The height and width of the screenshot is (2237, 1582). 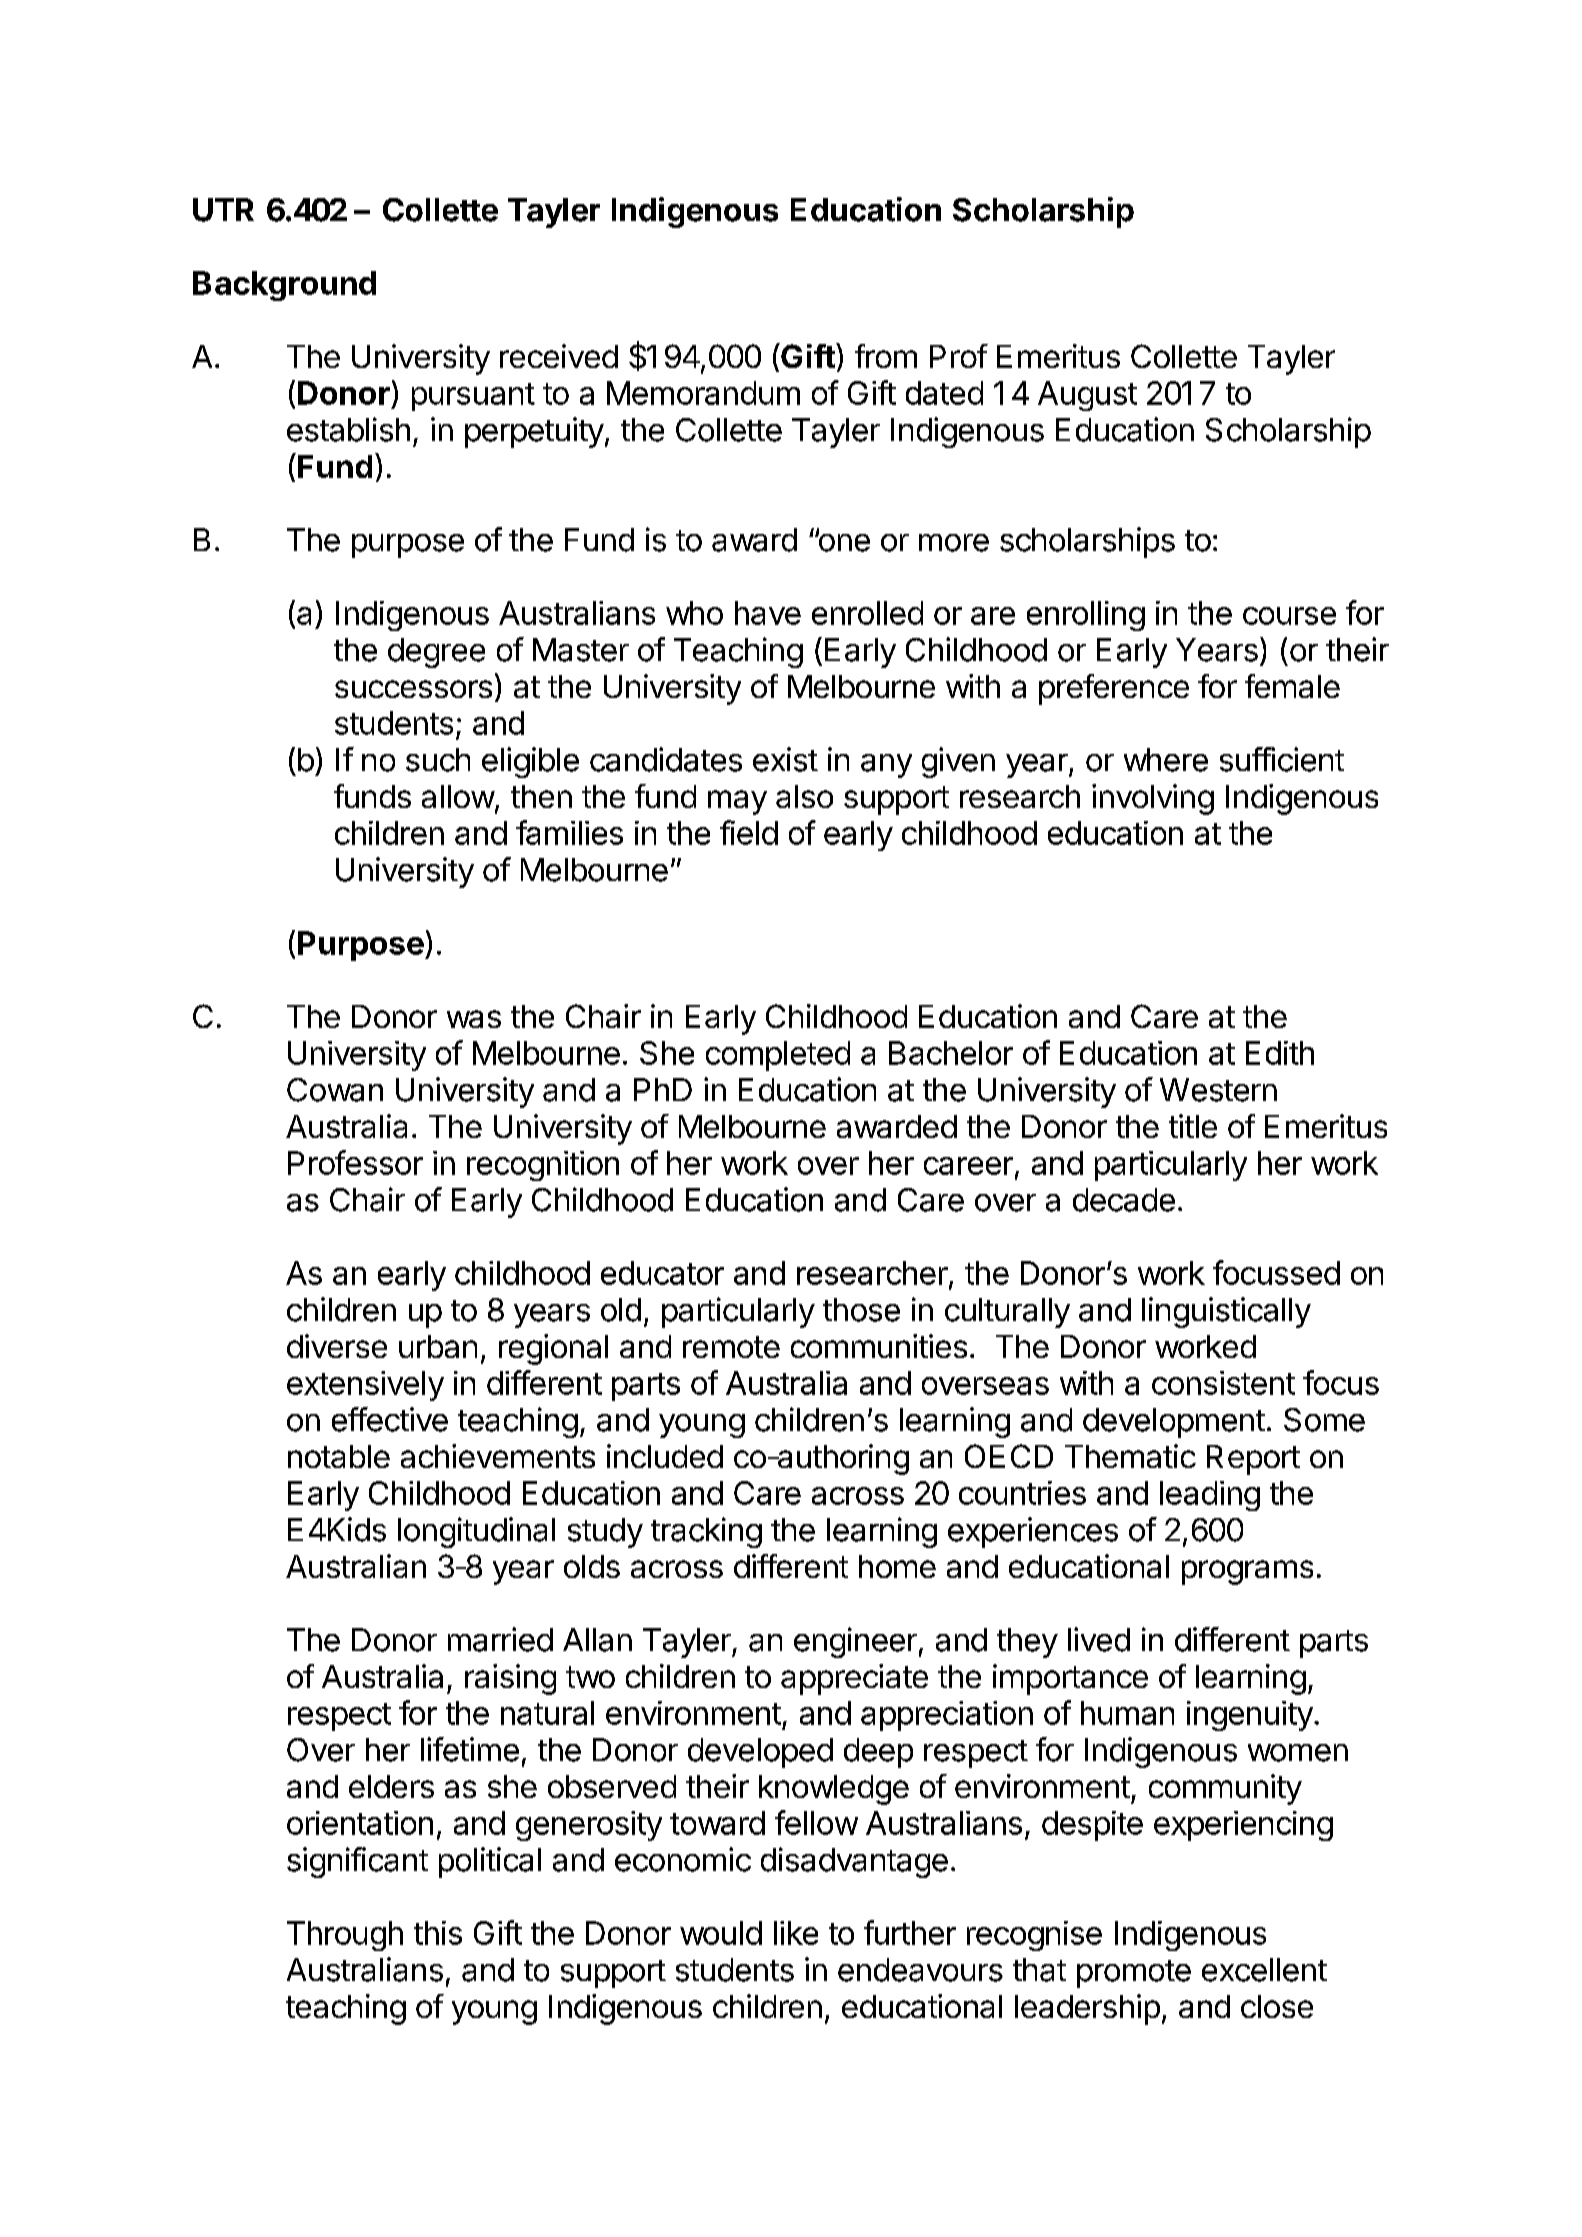 What do you see at coordinates (284, 286) in the screenshot?
I see `Background` at bounding box center [284, 286].
